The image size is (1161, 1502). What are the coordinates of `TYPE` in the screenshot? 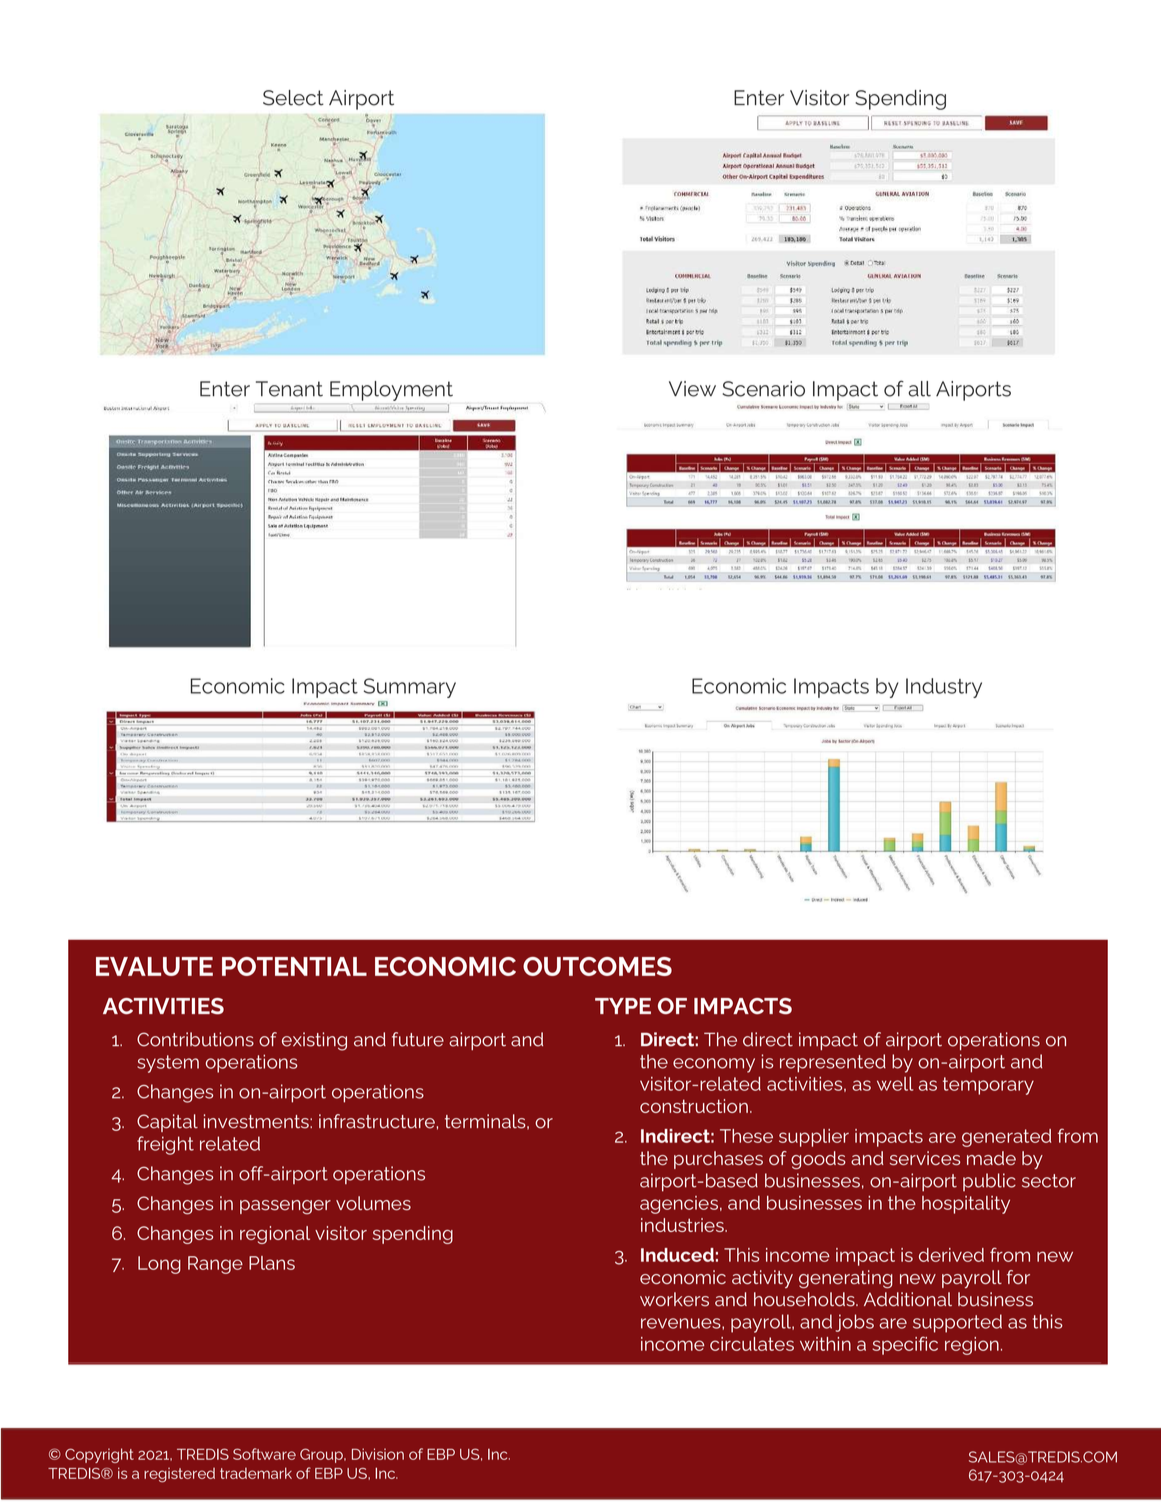 It's located at (623, 1006).
